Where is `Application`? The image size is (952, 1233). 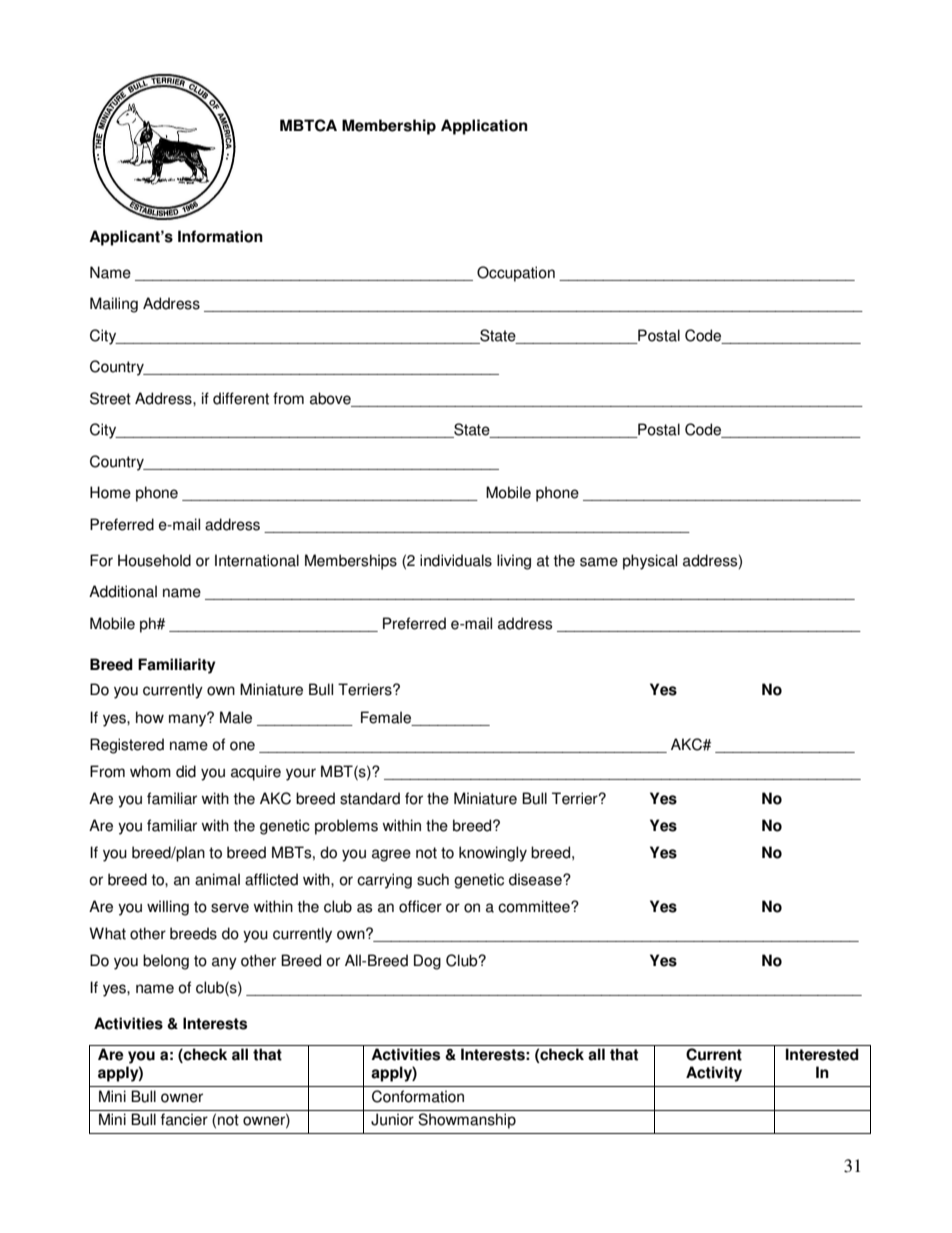 Application is located at coordinates (484, 127).
